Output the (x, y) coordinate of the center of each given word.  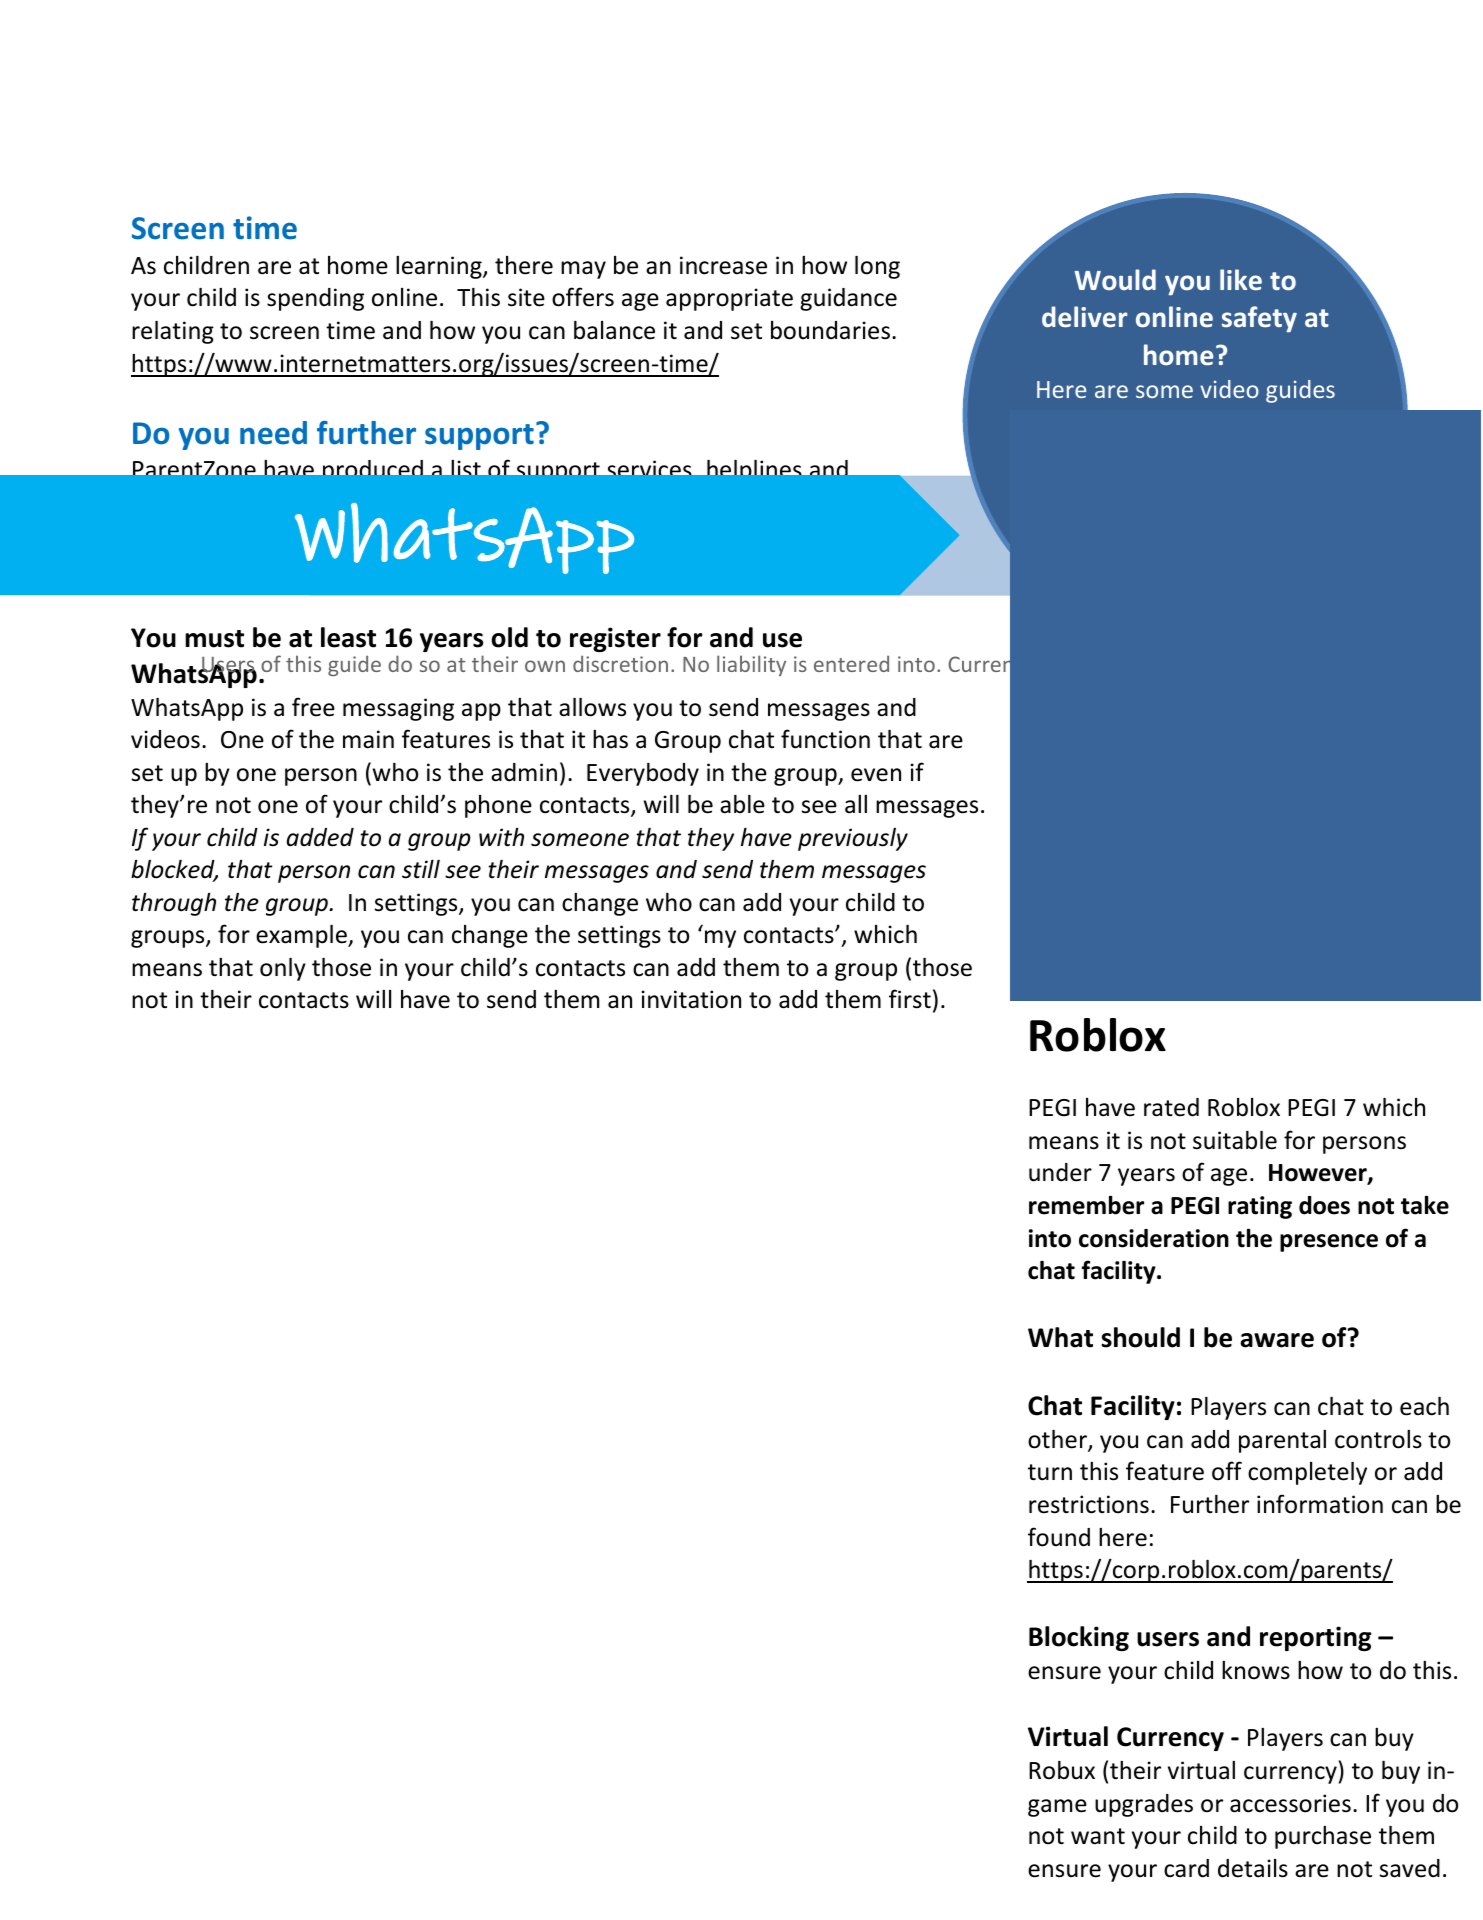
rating (1260, 1207)
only (283, 969)
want (1098, 1836)
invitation (691, 999)
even (876, 775)
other (1058, 1440)
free (313, 707)
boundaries (830, 330)
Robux (1062, 1770)
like (1241, 280)
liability (751, 665)
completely (1307, 1473)
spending (315, 299)
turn (1050, 1472)
